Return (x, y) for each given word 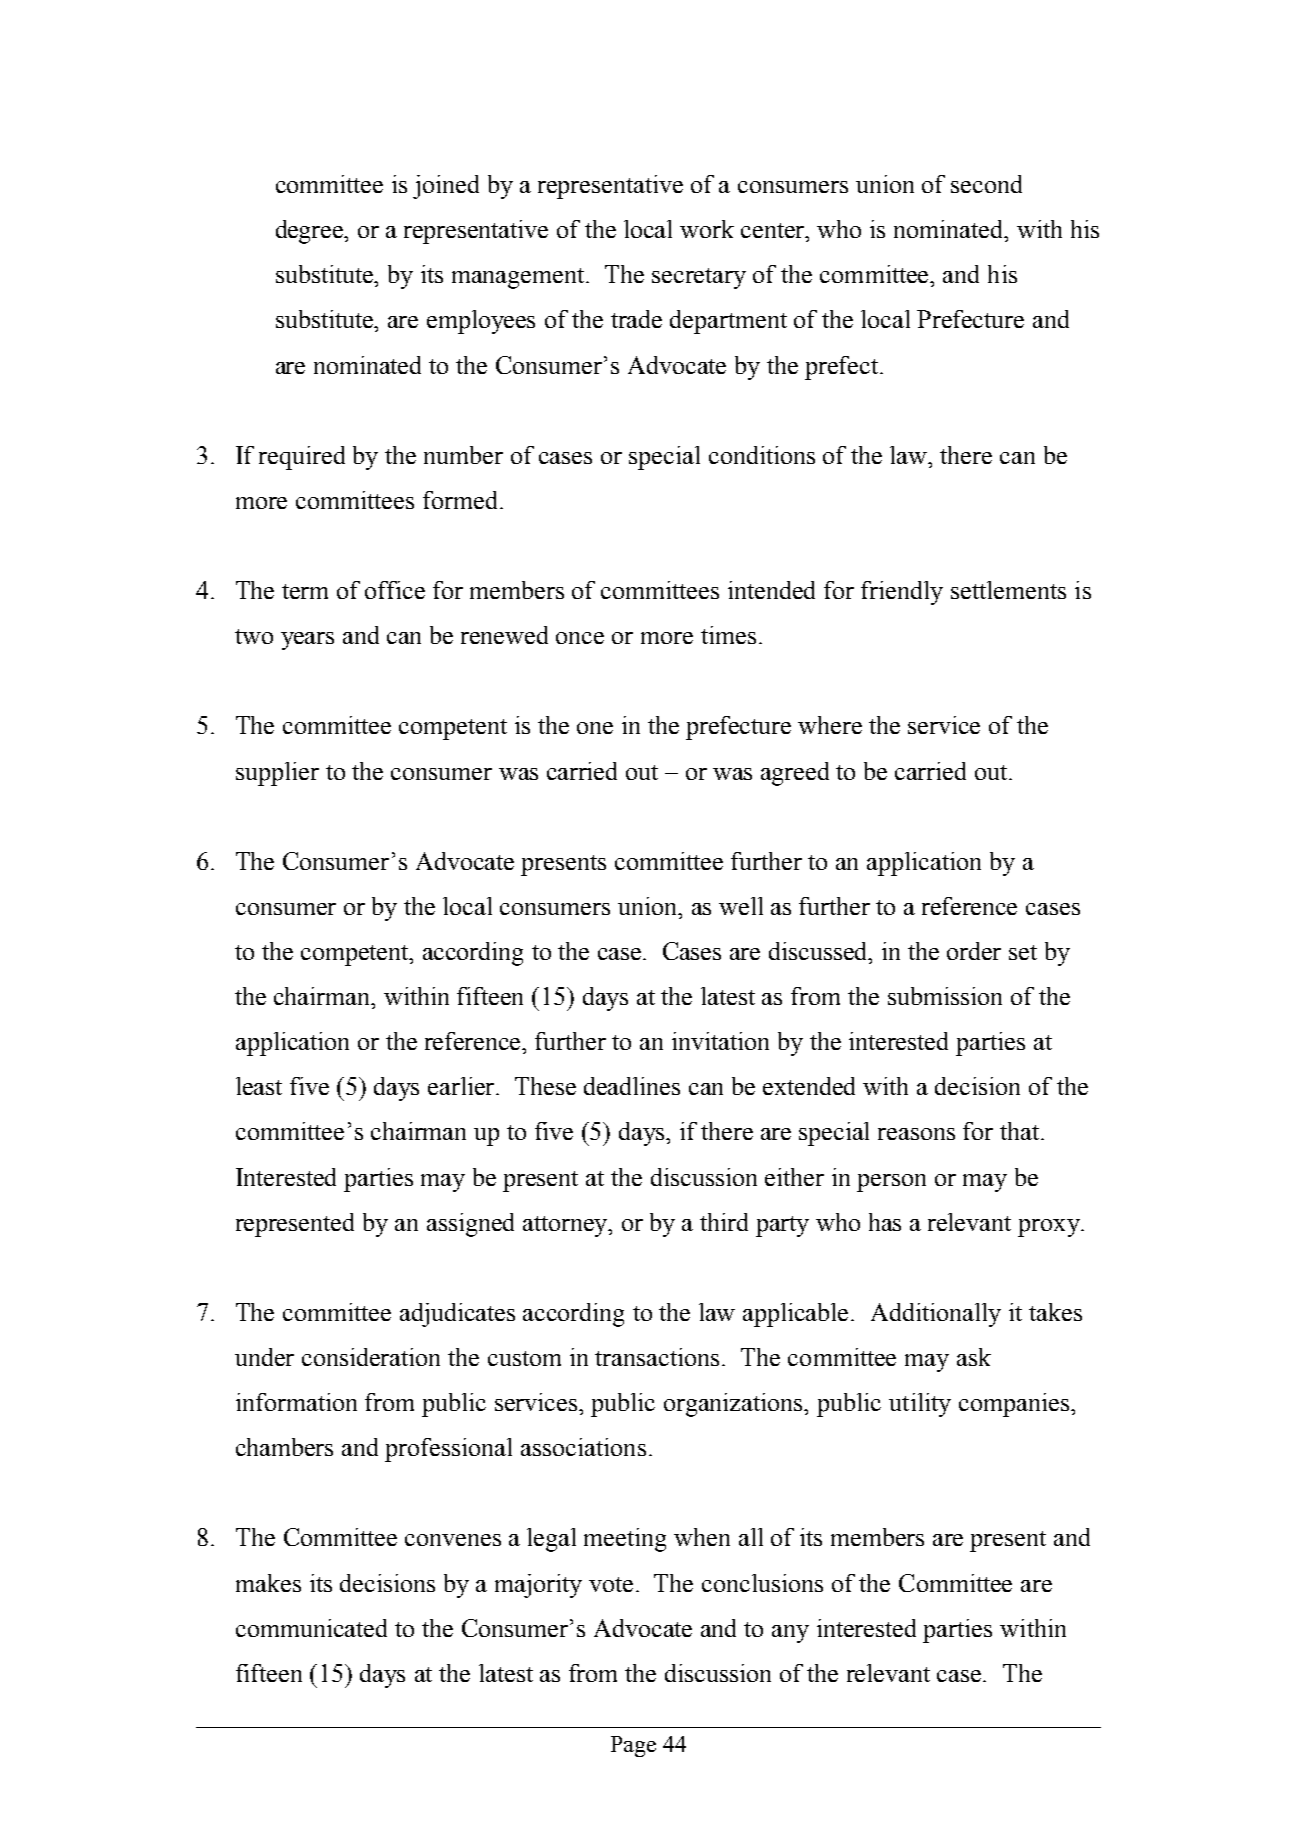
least (259, 1086)
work (707, 229)
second (986, 184)
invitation (720, 1041)
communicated (311, 1628)
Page (633, 1746)
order (974, 951)
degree (311, 232)
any (790, 1634)
